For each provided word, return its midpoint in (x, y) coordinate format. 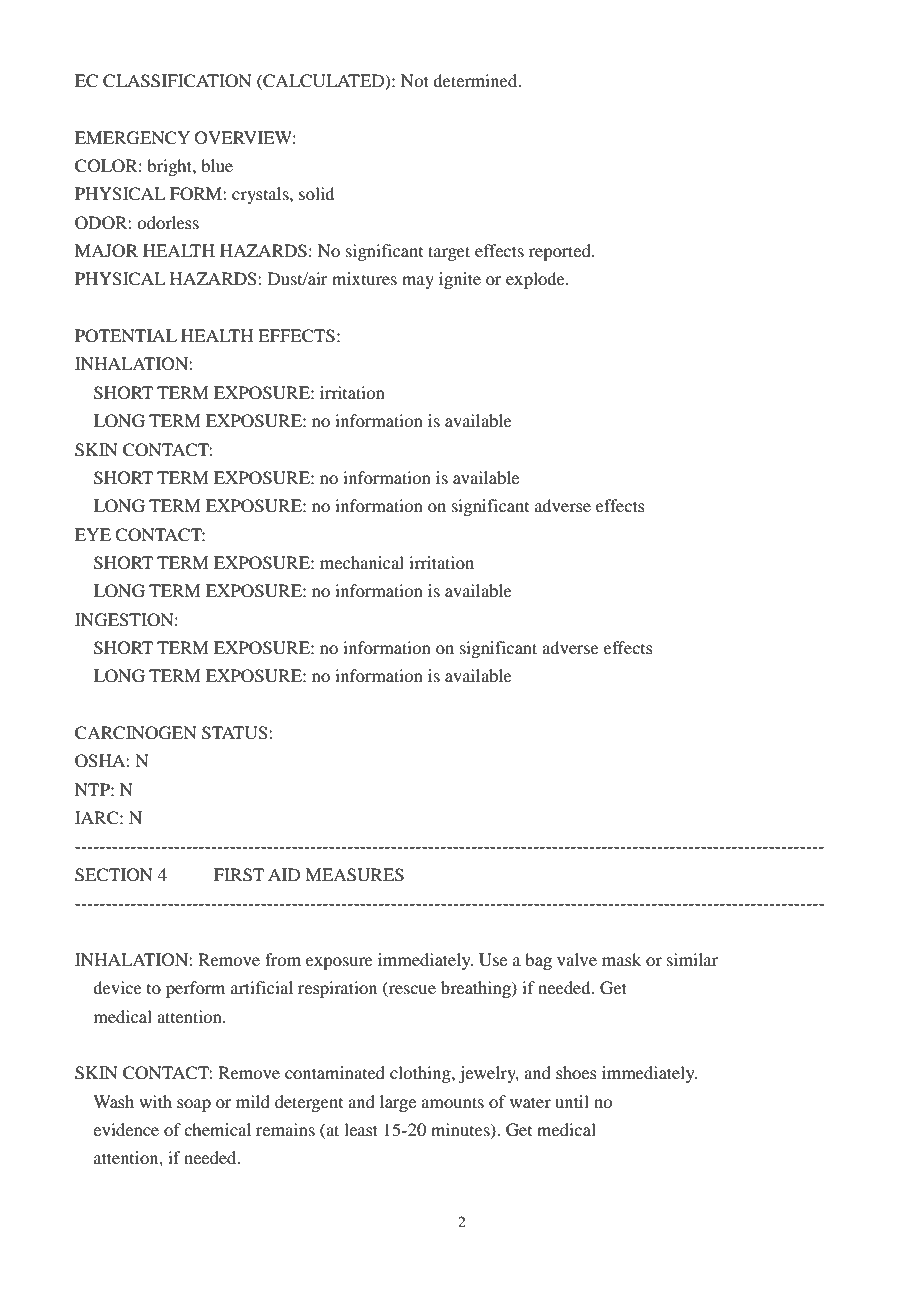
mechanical (362, 562)
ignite (460, 280)
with (155, 1101)
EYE (93, 534)
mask (621, 959)
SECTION (114, 875)
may (418, 282)
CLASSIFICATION (177, 81)
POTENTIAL (126, 336)
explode (536, 280)
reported (561, 252)
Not (415, 80)
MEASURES (354, 875)
